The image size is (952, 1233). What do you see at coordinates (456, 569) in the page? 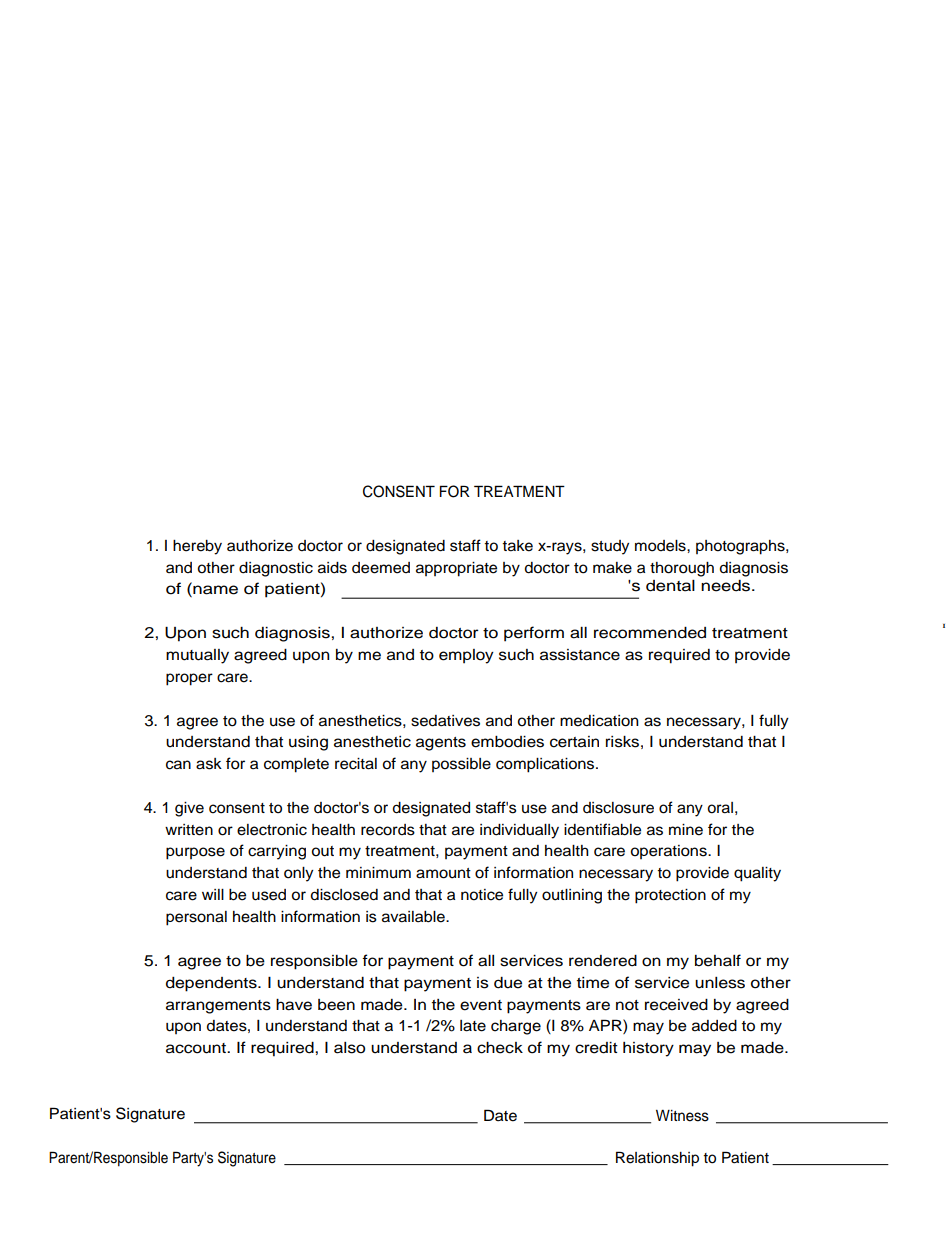
I see `appropriate` at bounding box center [456, 569].
